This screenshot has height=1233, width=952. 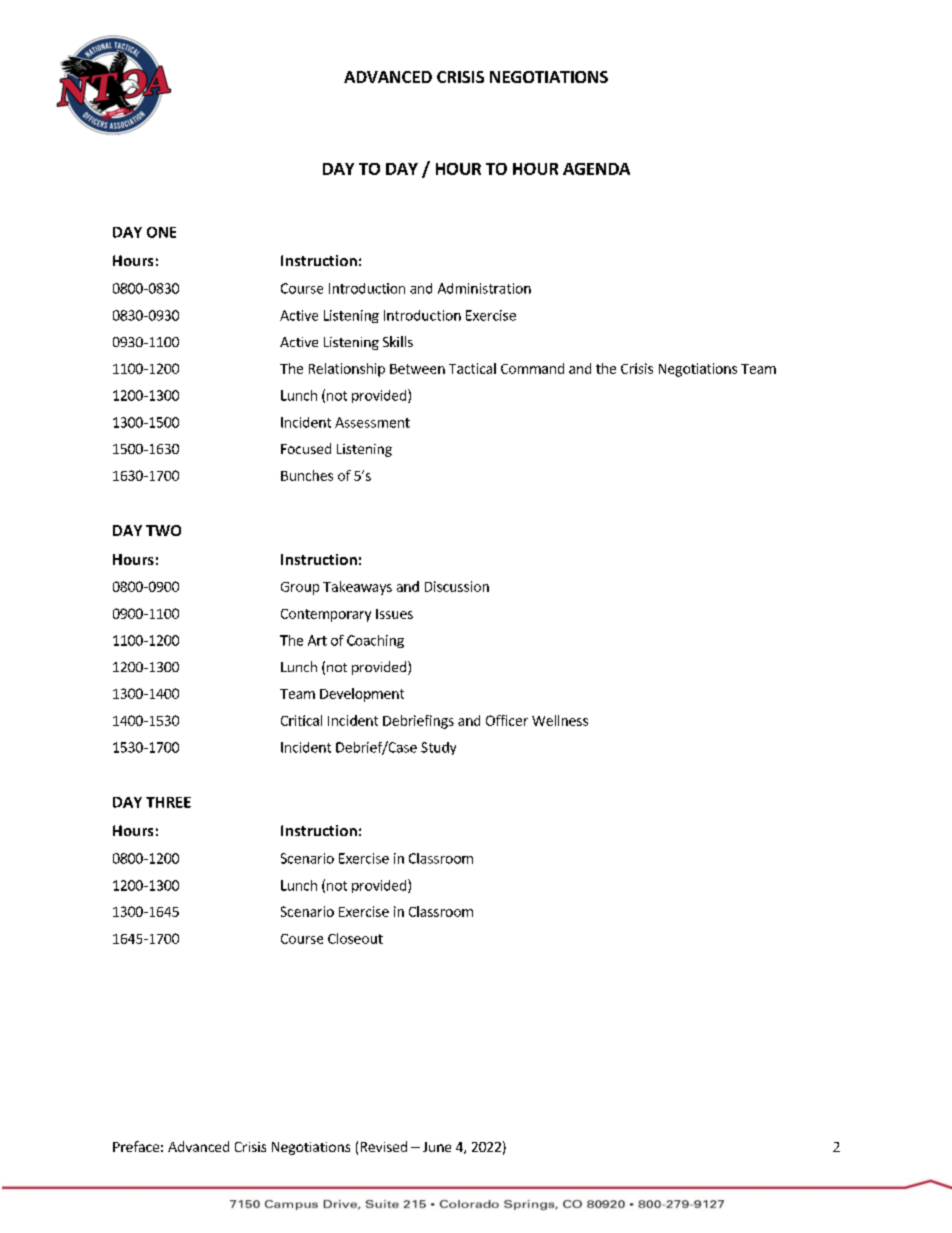 What do you see at coordinates (437, 1147) in the screenshot?
I see `June` at bounding box center [437, 1147].
